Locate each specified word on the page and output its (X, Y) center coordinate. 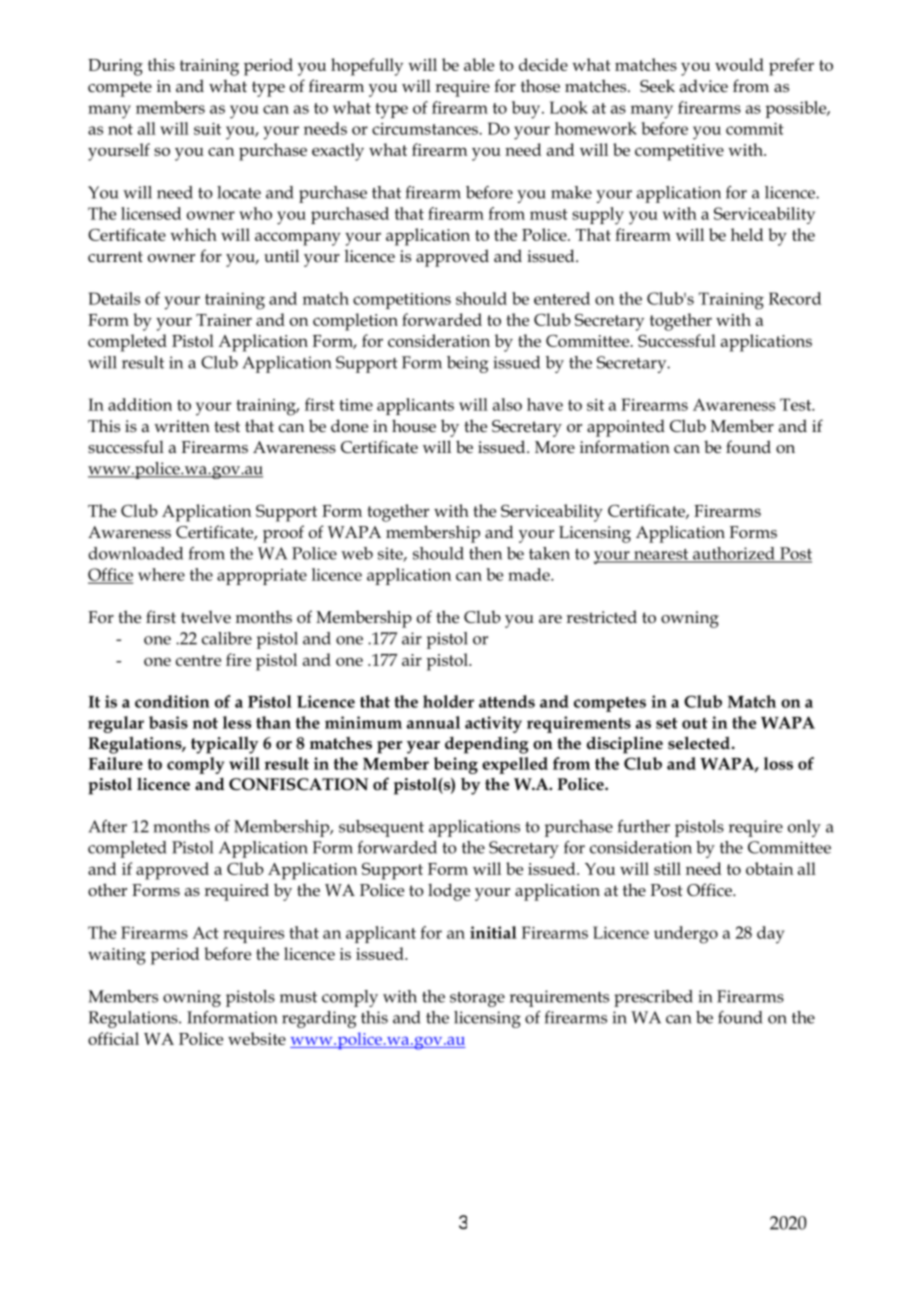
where (161, 574)
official (113, 1038)
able (479, 64)
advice (704, 85)
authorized (734, 554)
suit (207, 129)
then (485, 553)
